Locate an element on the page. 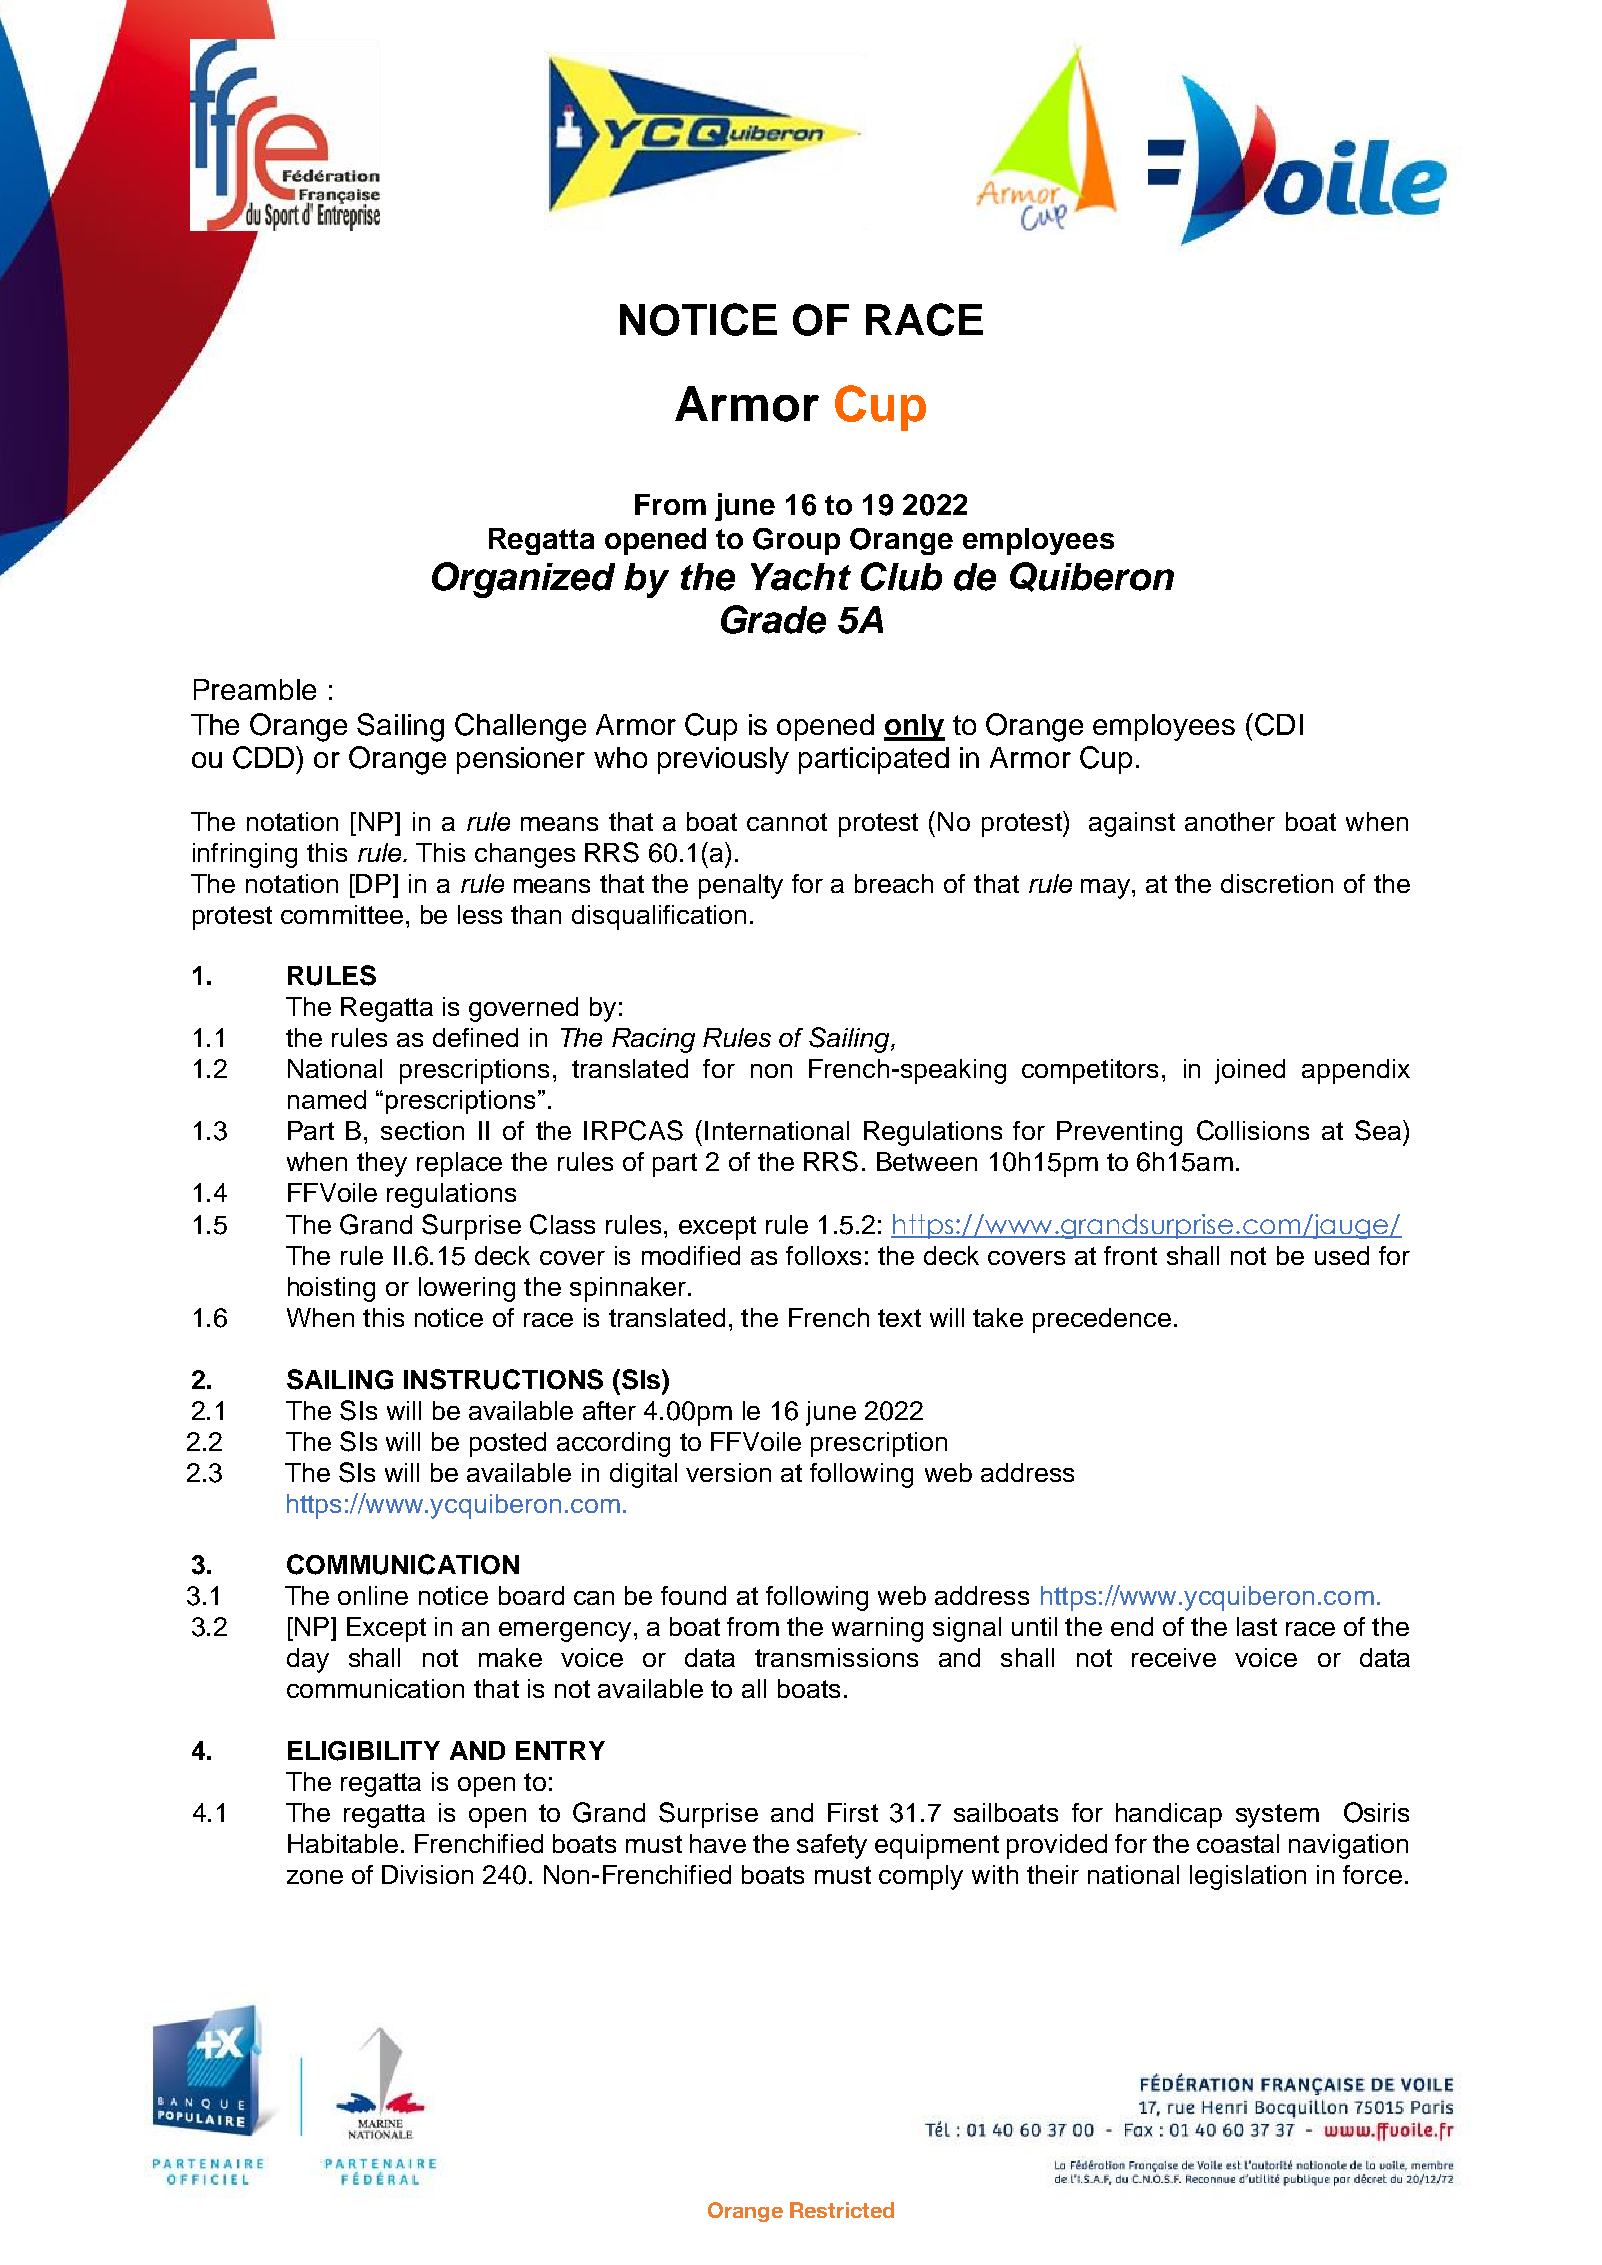 Image resolution: width=1602 pixels, height=2265 pixels. ELIGIBILITY is located at coordinates (364, 1751).
